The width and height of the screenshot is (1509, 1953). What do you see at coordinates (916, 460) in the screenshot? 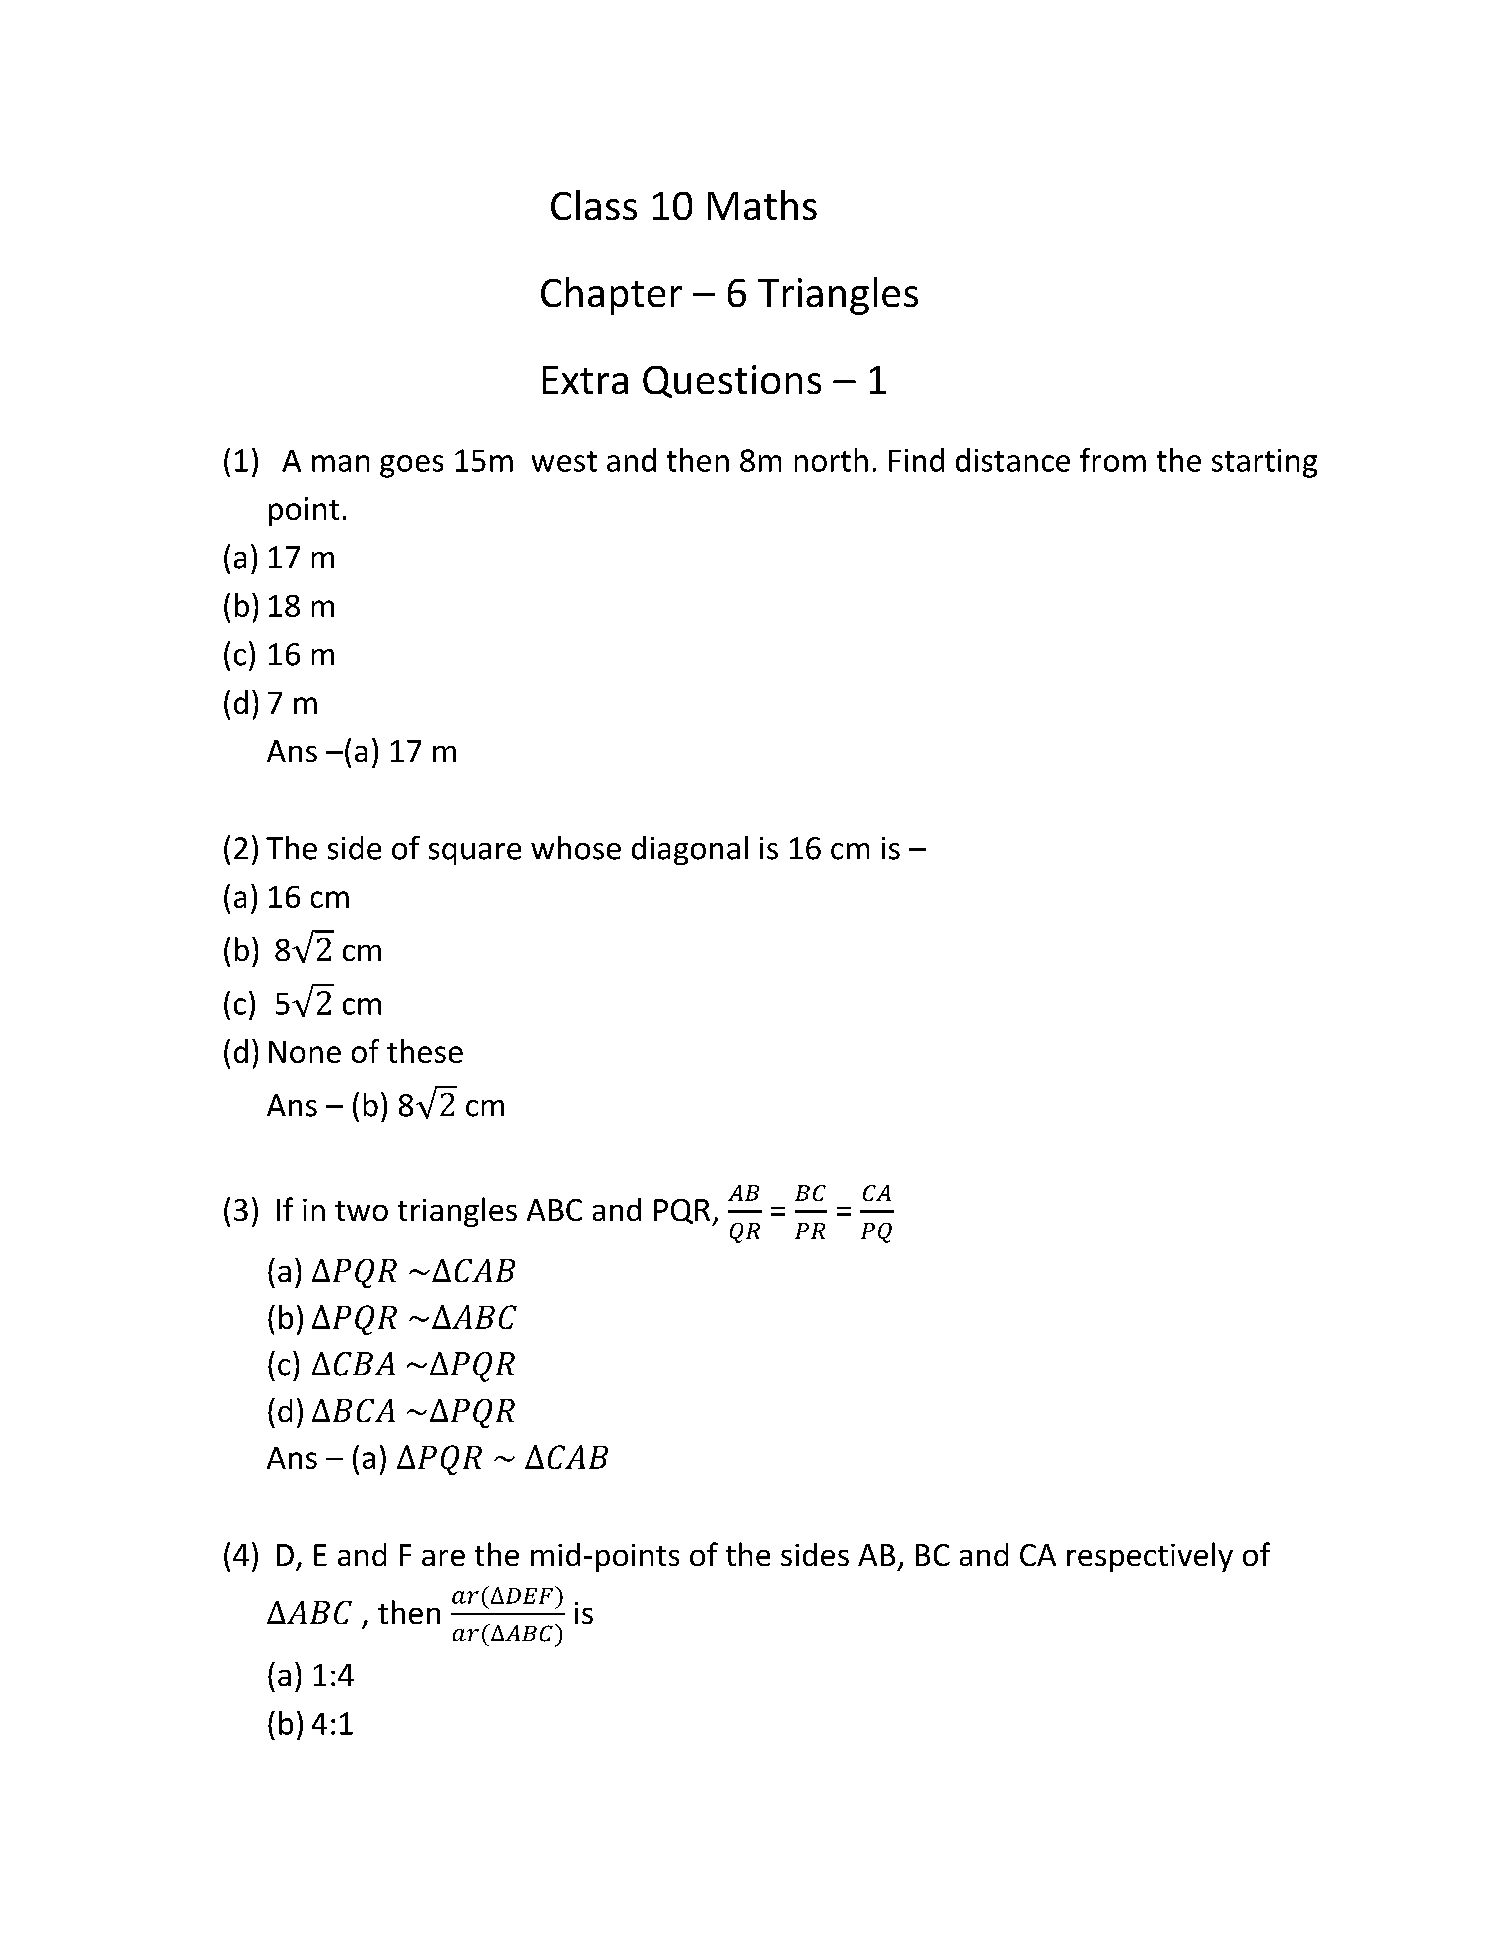
I see `Find` at bounding box center [916, 460].
